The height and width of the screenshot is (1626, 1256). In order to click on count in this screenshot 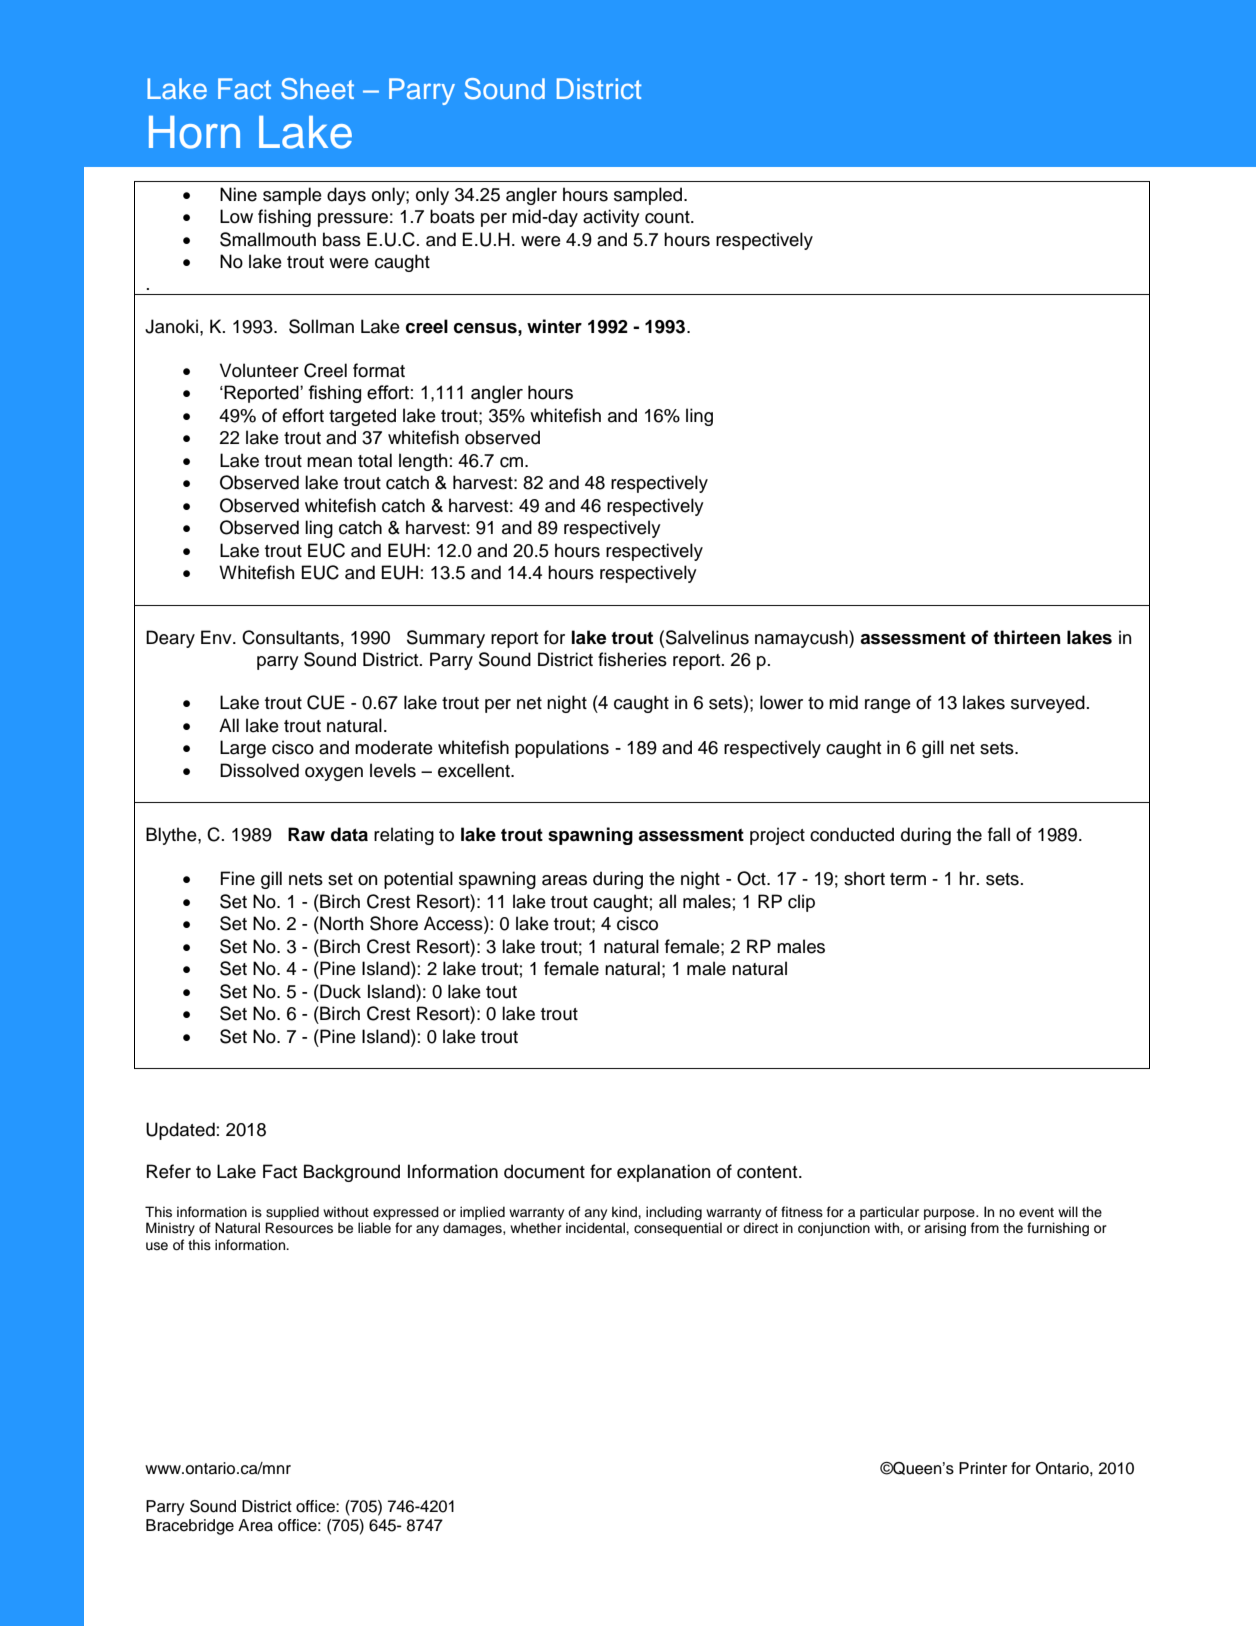, I will do `click(668, 217)`.
